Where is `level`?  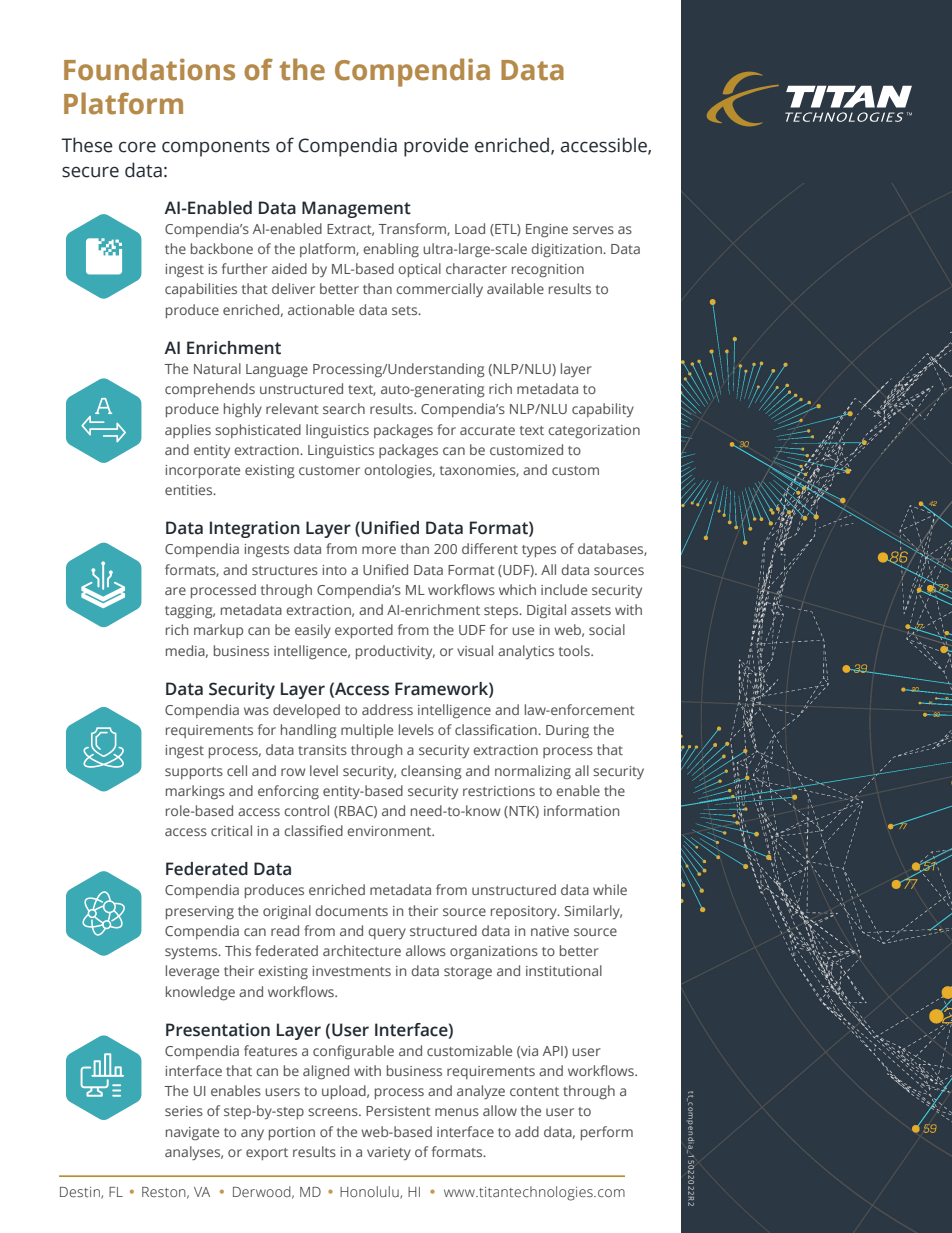 level is located at coordinates (324, 770).
